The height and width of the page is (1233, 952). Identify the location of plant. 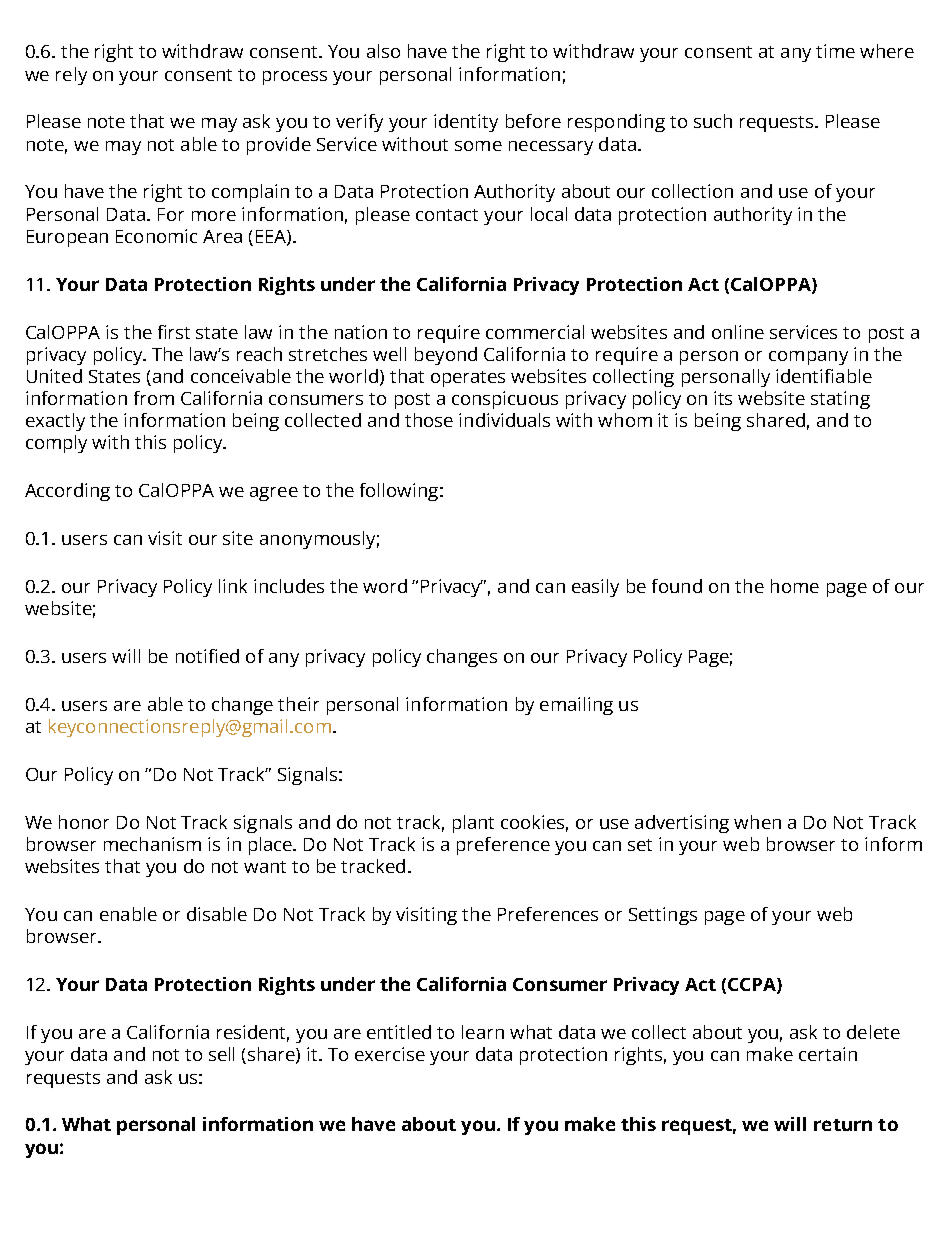
(473, 824).
